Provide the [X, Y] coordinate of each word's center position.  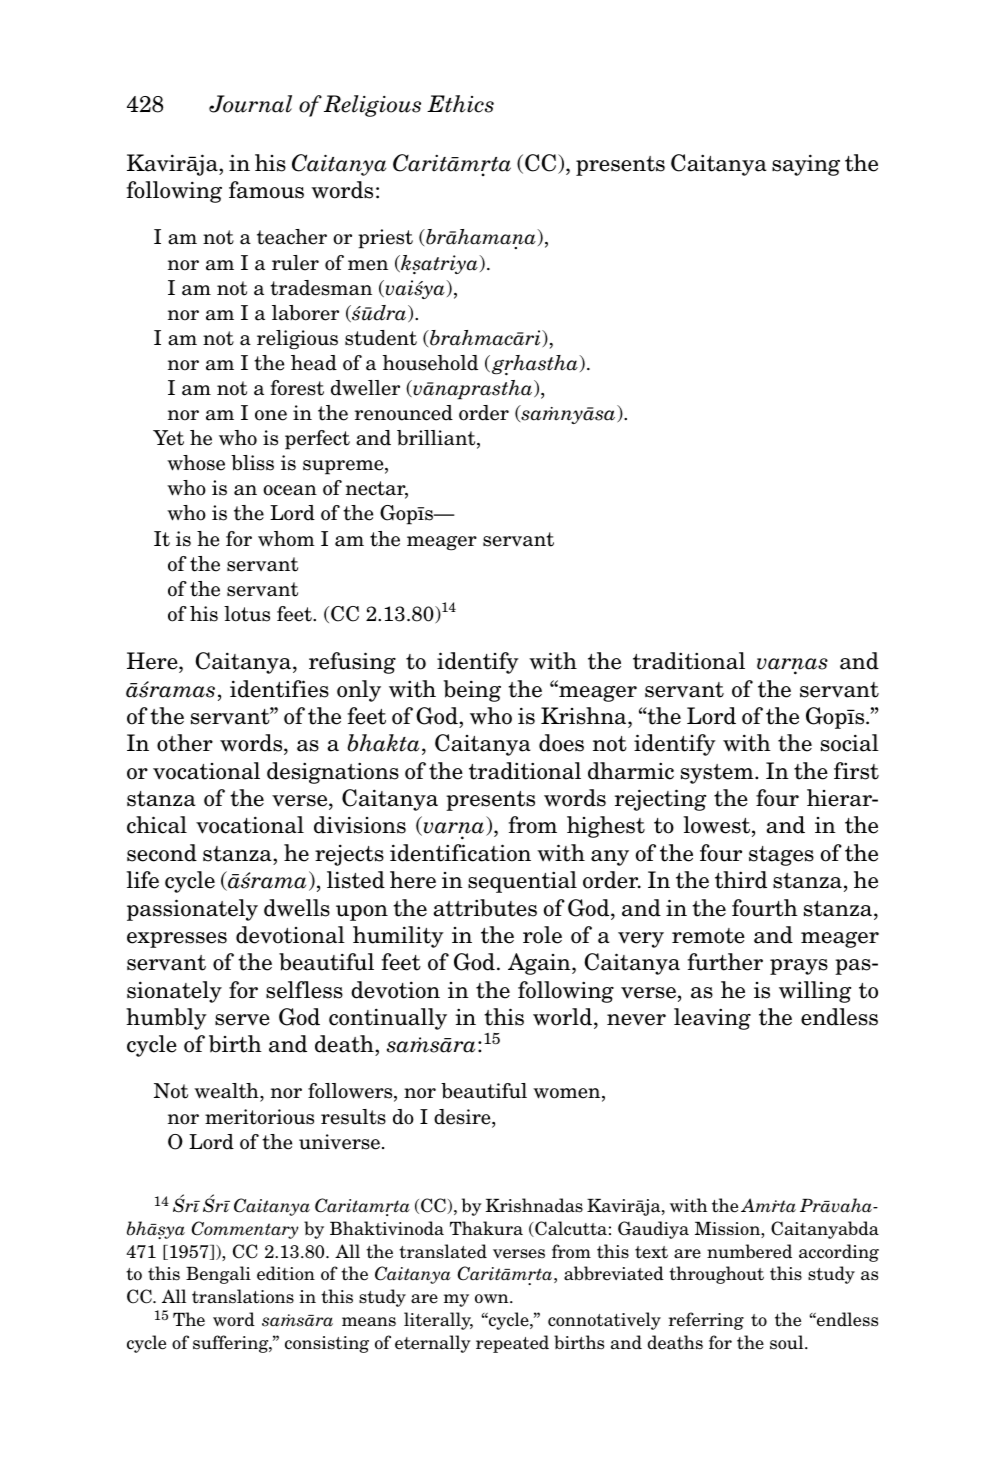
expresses [177, 940]
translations [243, 1296]
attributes [485, 908]
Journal [250, 104]
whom [286, 539]
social [850, 743]
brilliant [437, 439]
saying [806, 165]
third [741, 880]
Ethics [460, 104]
